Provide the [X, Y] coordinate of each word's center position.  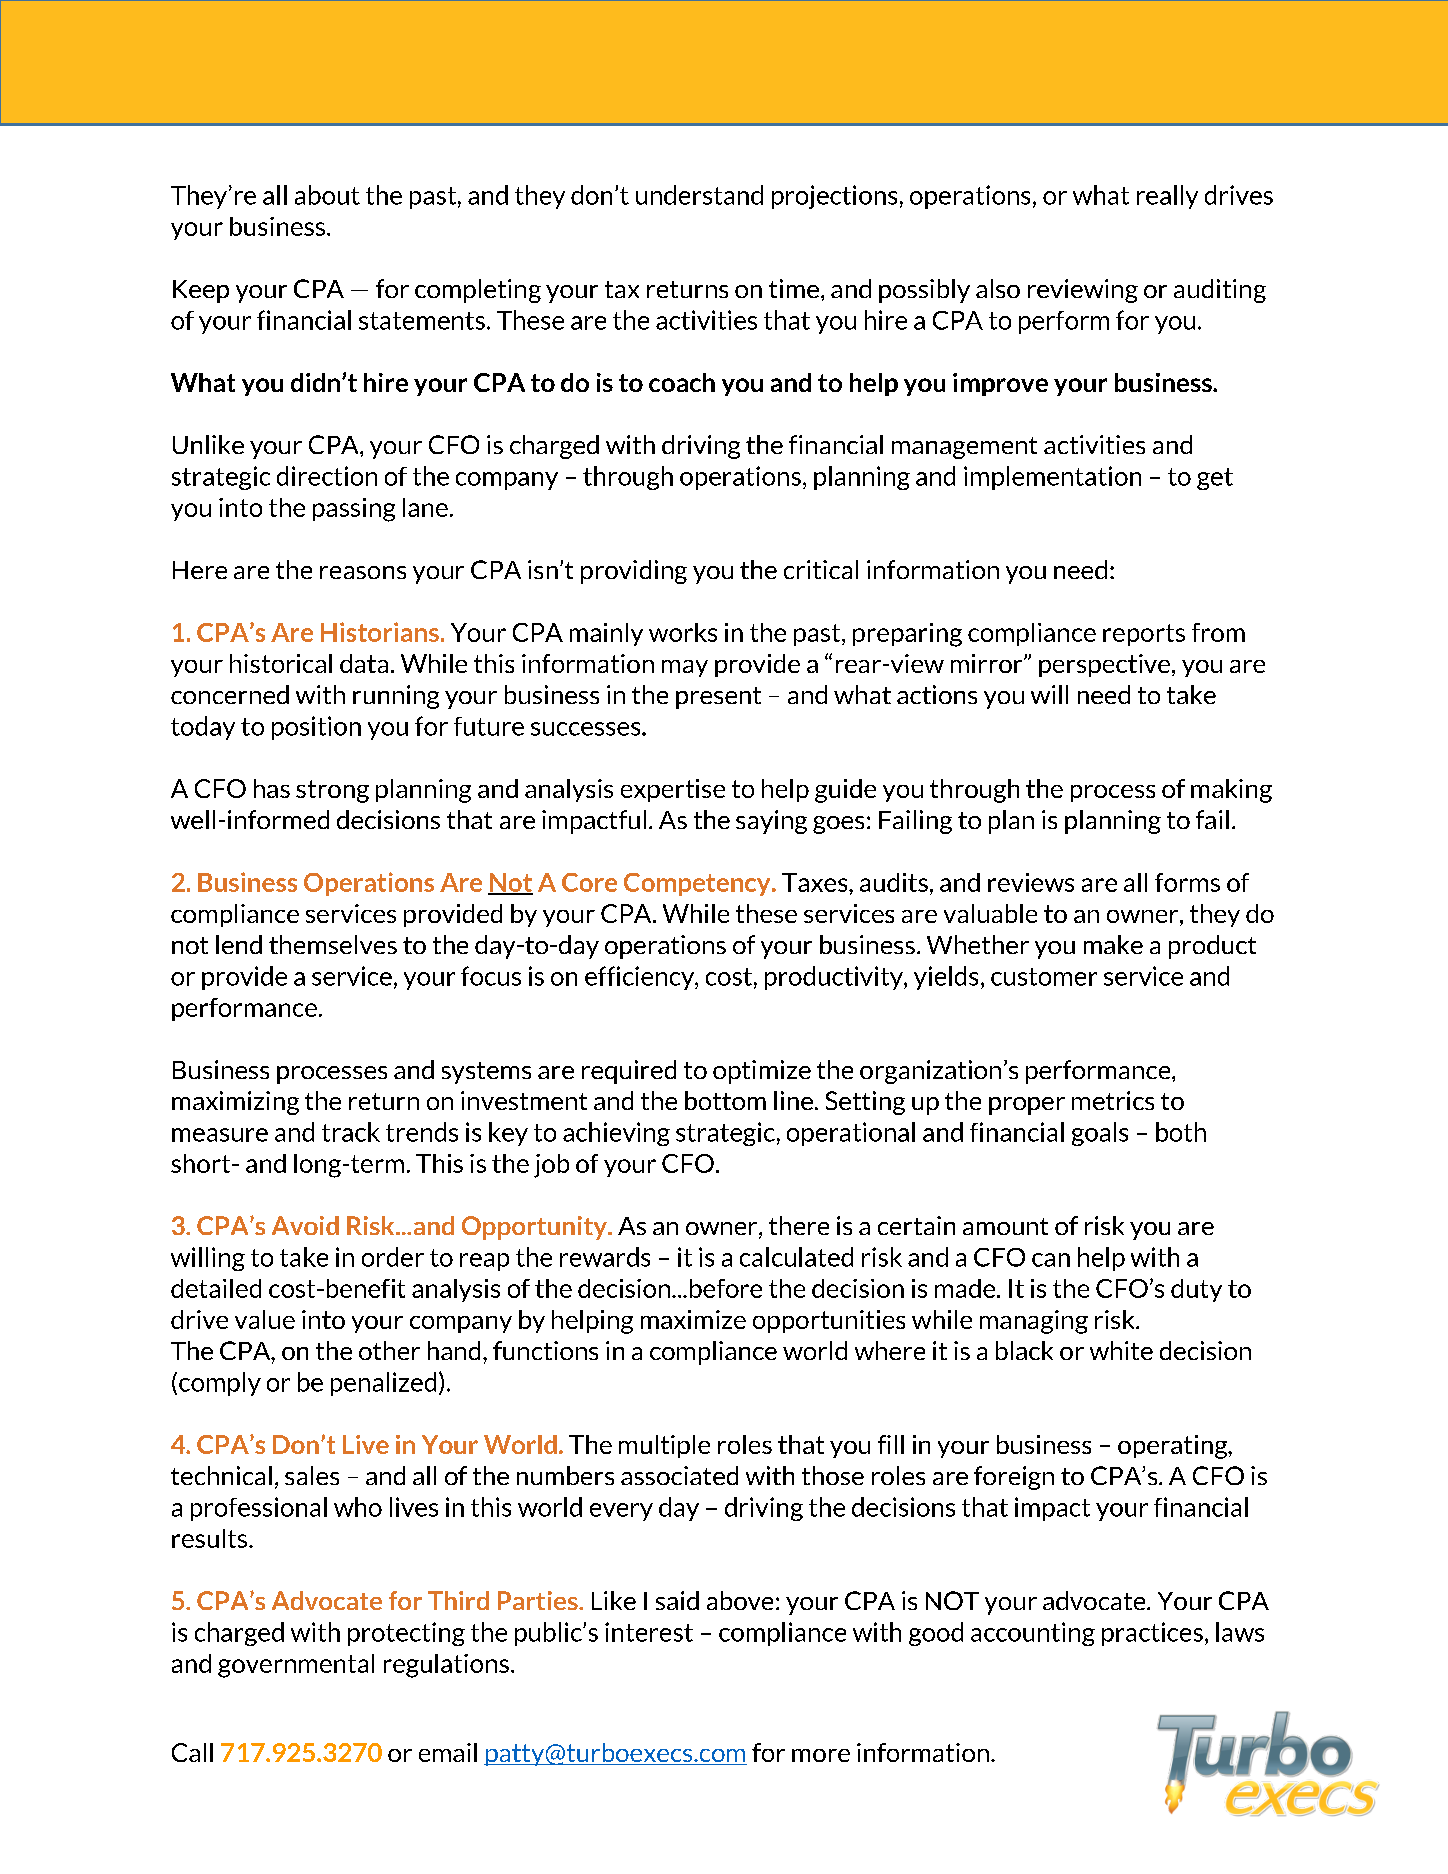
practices [1152, 1634]
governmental [296, 1666]
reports [1144, 635]
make [1113, 944]
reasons [363, 572]
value [265, 1319]
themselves [333, 944]
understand [699, 195]
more [821, 1755]
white [1121, 1350]
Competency [698, 884]
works [683, 632]
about [327, 195]
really [1167, 197]
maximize [693, 1319]
